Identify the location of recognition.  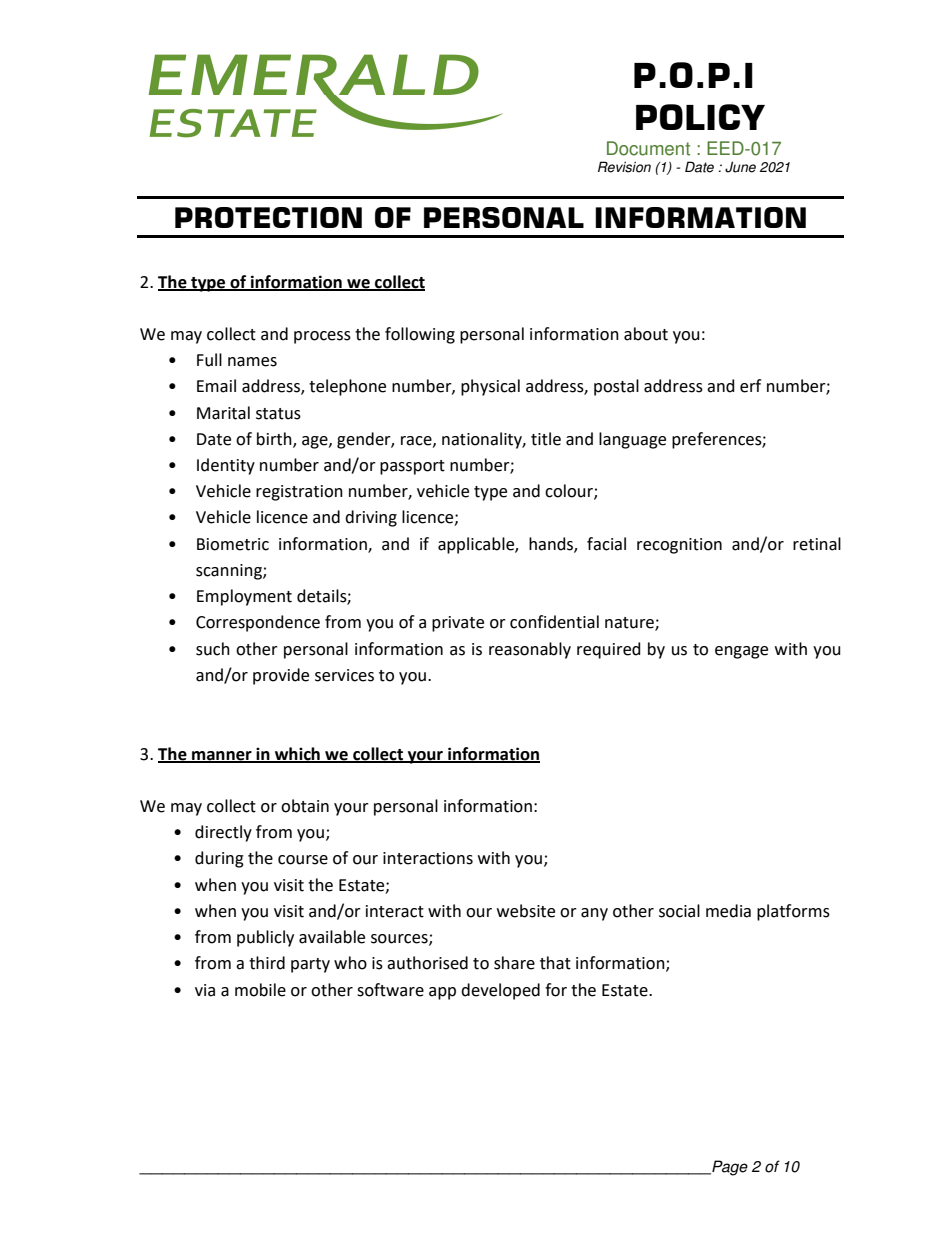
(679, 546).
